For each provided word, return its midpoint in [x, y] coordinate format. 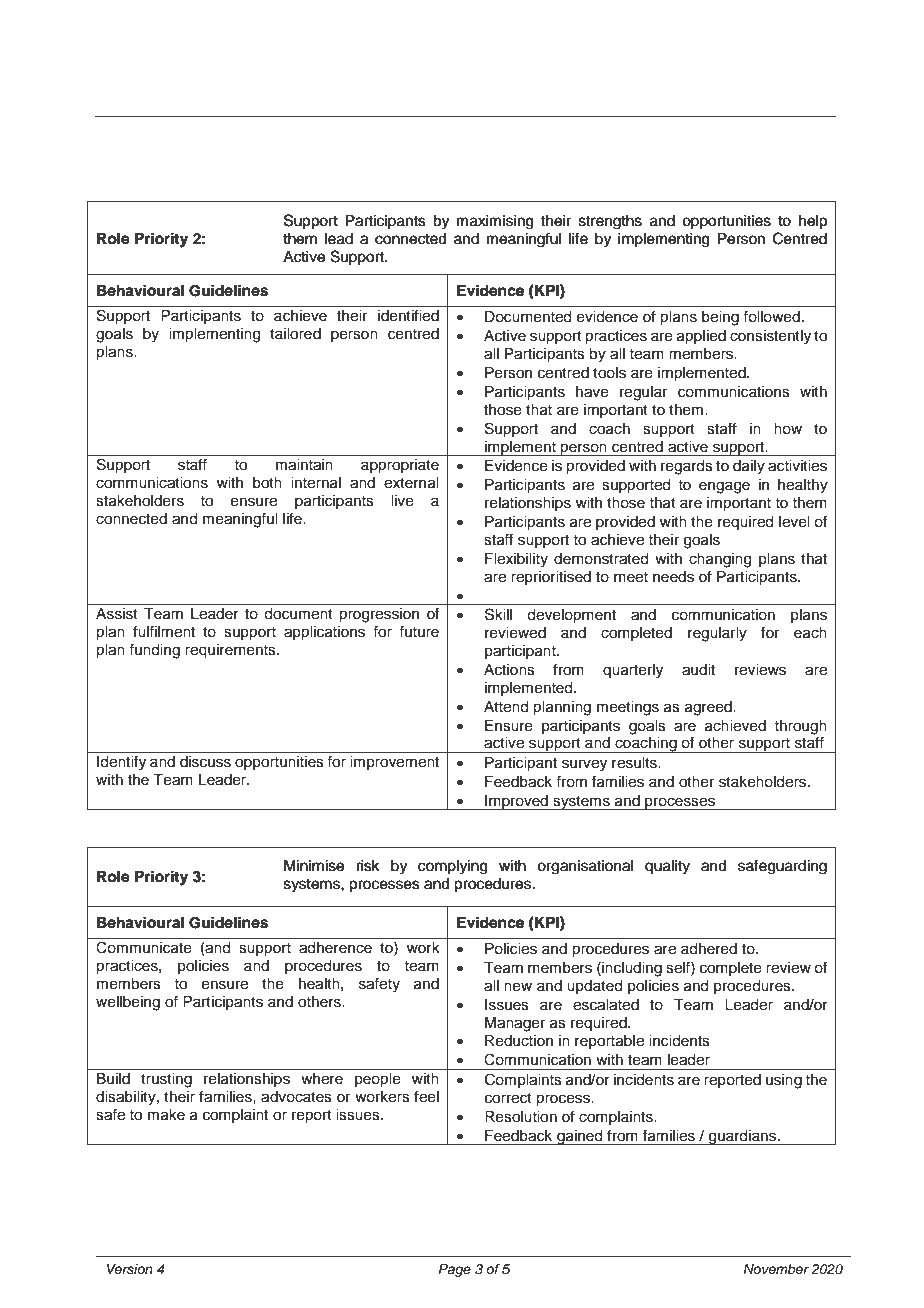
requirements [231, 651]
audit [698, 670]
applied [701, 337]
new [518, 987]
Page [455, 1270]
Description [768, 74]
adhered [709, 949]
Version [130, 1269]
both [267, 483]
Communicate [144, 947]
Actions [509, 670]
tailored [295, 334]
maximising [495, 222]
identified [408, 315]
